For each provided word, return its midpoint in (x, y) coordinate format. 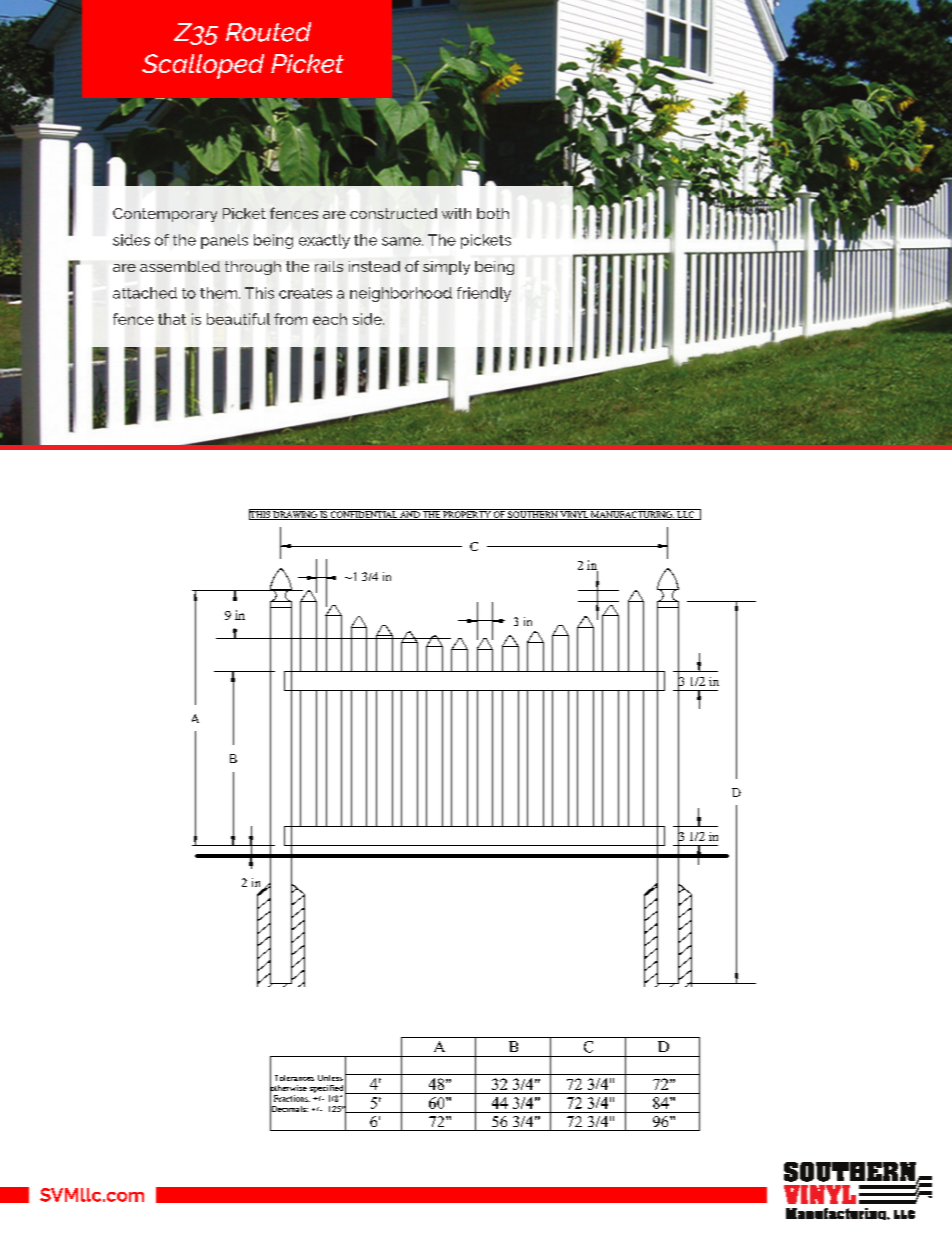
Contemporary (165, 215)
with (456, 213)
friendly (484, 294)
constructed (393, 213)
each (330, 319)
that (172, 319)
